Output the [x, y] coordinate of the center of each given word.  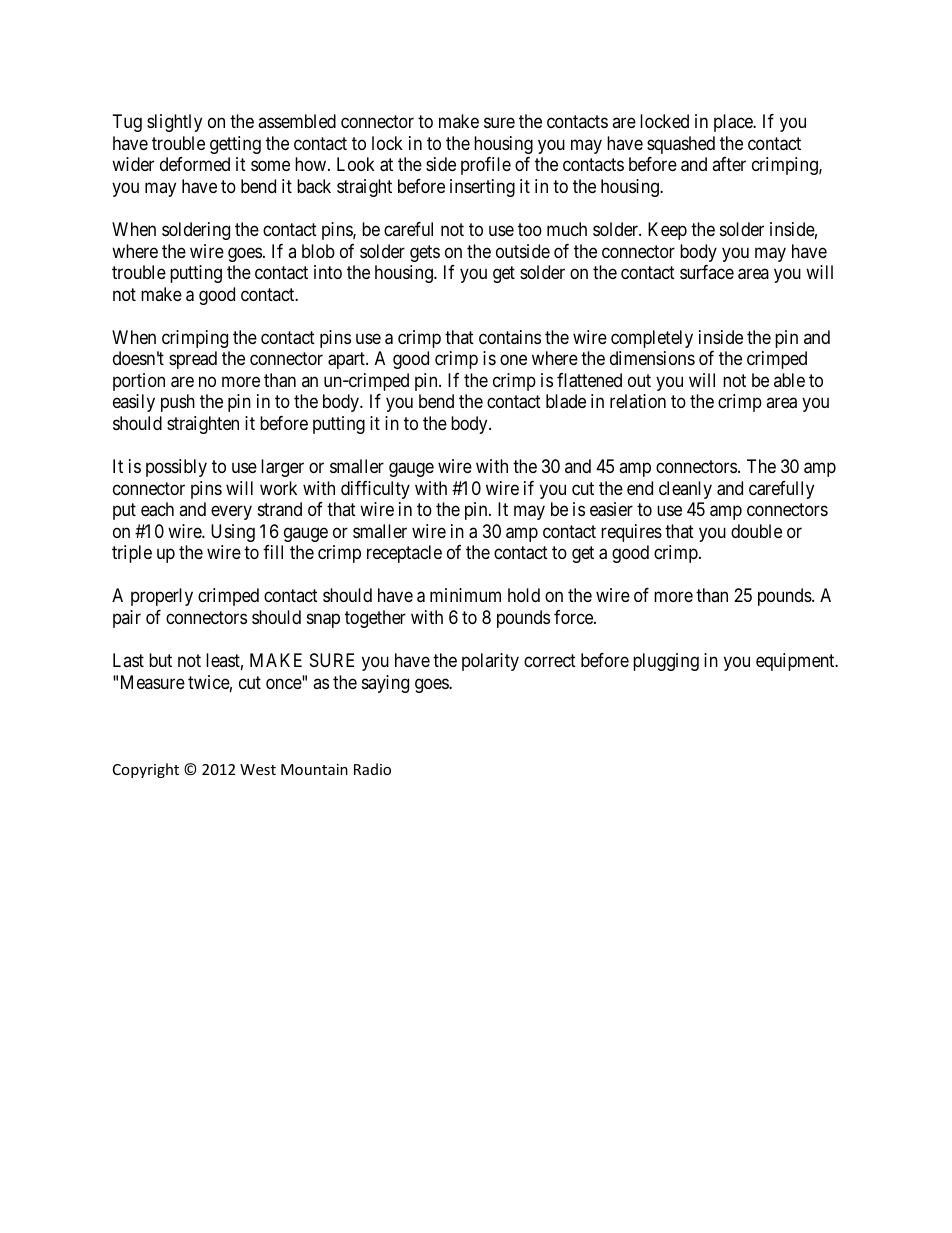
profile [486, 166]
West [258, 769]
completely [652, 339]
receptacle [404, 554]
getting [235, 145]
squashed [681, 145]
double [756, 531]
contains [510, 337]
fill [273, 552]
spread [193, 360]
